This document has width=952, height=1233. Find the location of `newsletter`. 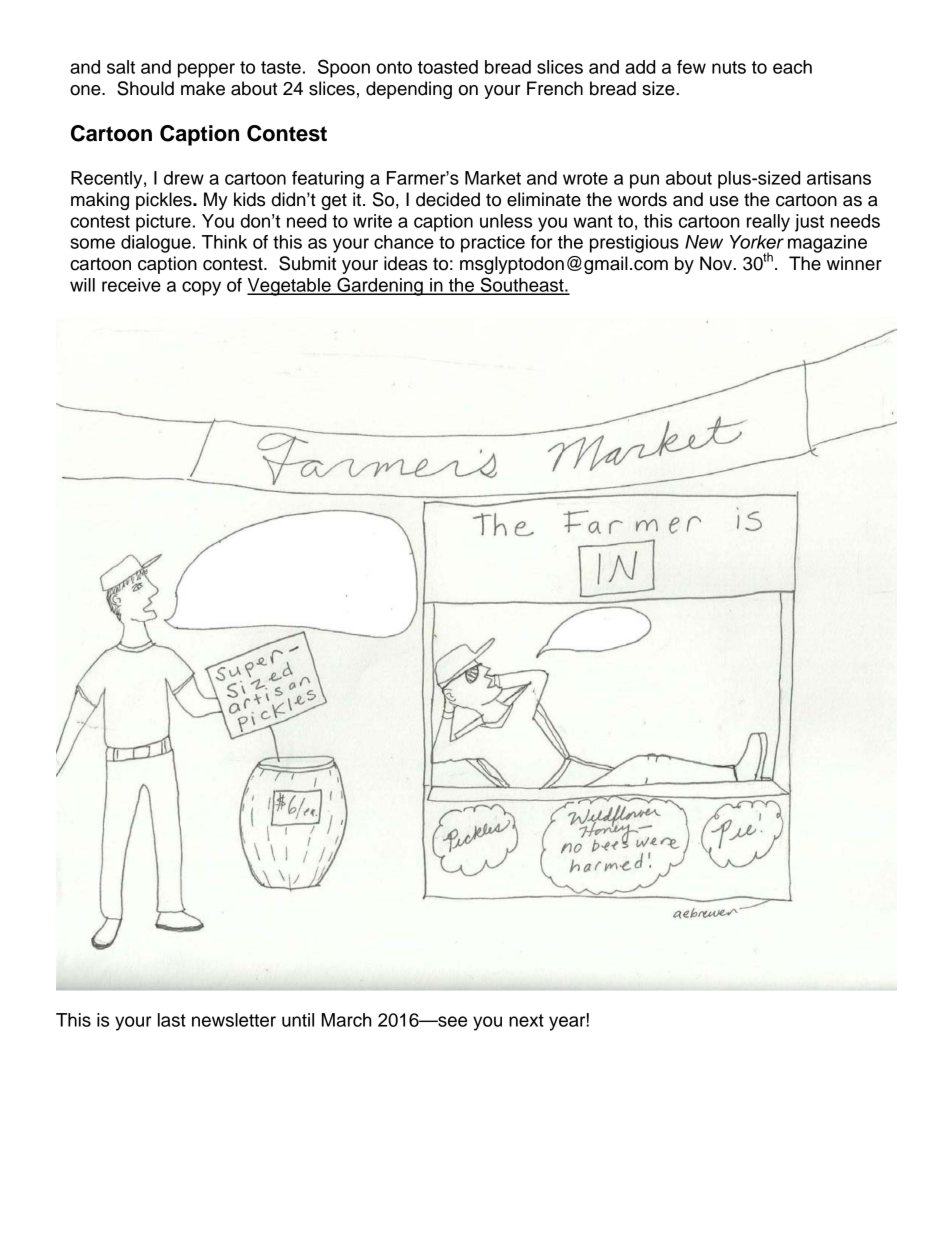

newsletter is located at coordinates (234, 1020).
